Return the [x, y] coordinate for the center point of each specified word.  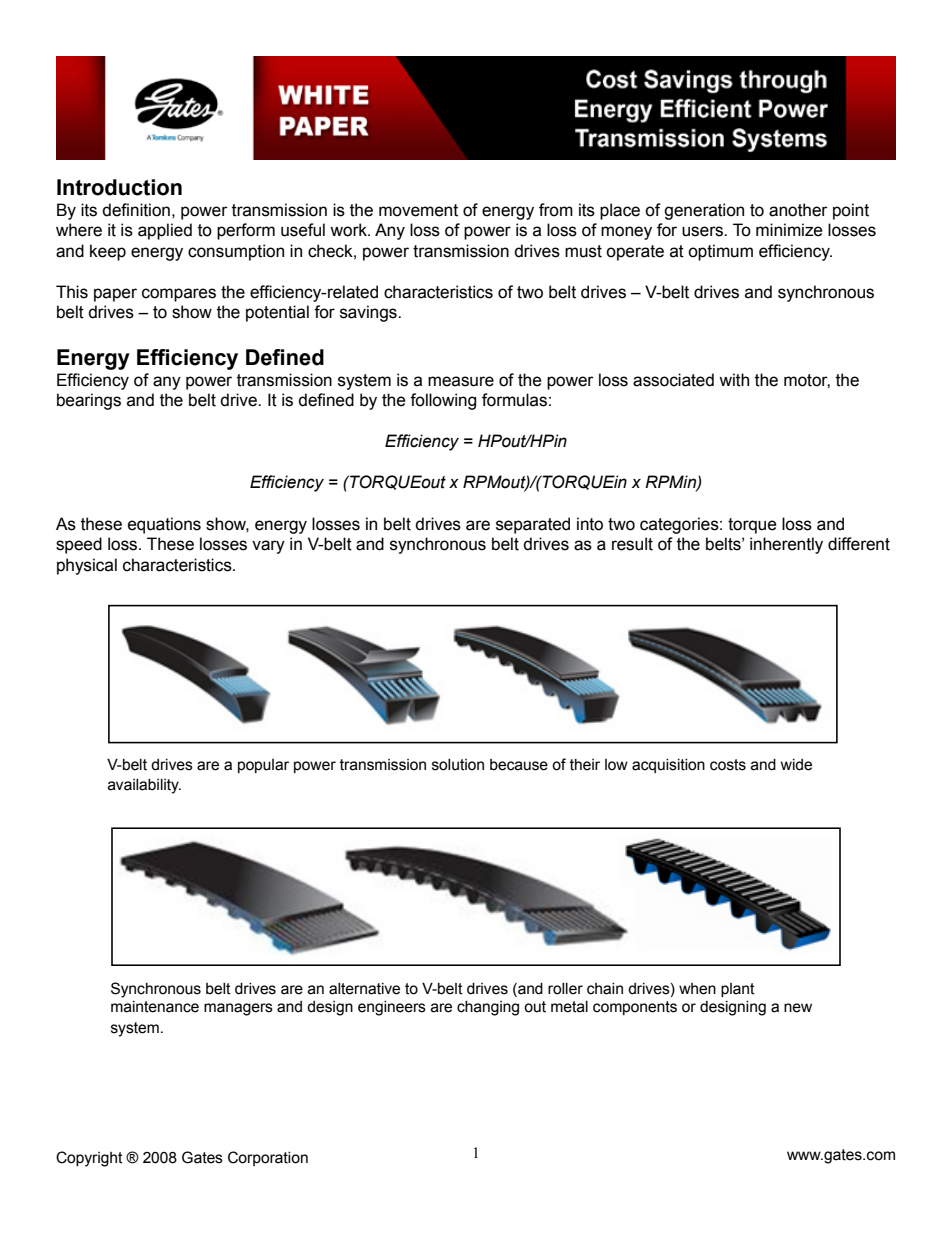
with [734, 380]
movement [418, 210]
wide [796, 765]
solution [458, 765]
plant [738, 990]
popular [263, 766]
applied [165, 231]
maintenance [155, 1007]
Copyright [89, 1159]
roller [565, 989]
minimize [789, 230]
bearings [89, 401]
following [443, 401]
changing [488, 1008]
